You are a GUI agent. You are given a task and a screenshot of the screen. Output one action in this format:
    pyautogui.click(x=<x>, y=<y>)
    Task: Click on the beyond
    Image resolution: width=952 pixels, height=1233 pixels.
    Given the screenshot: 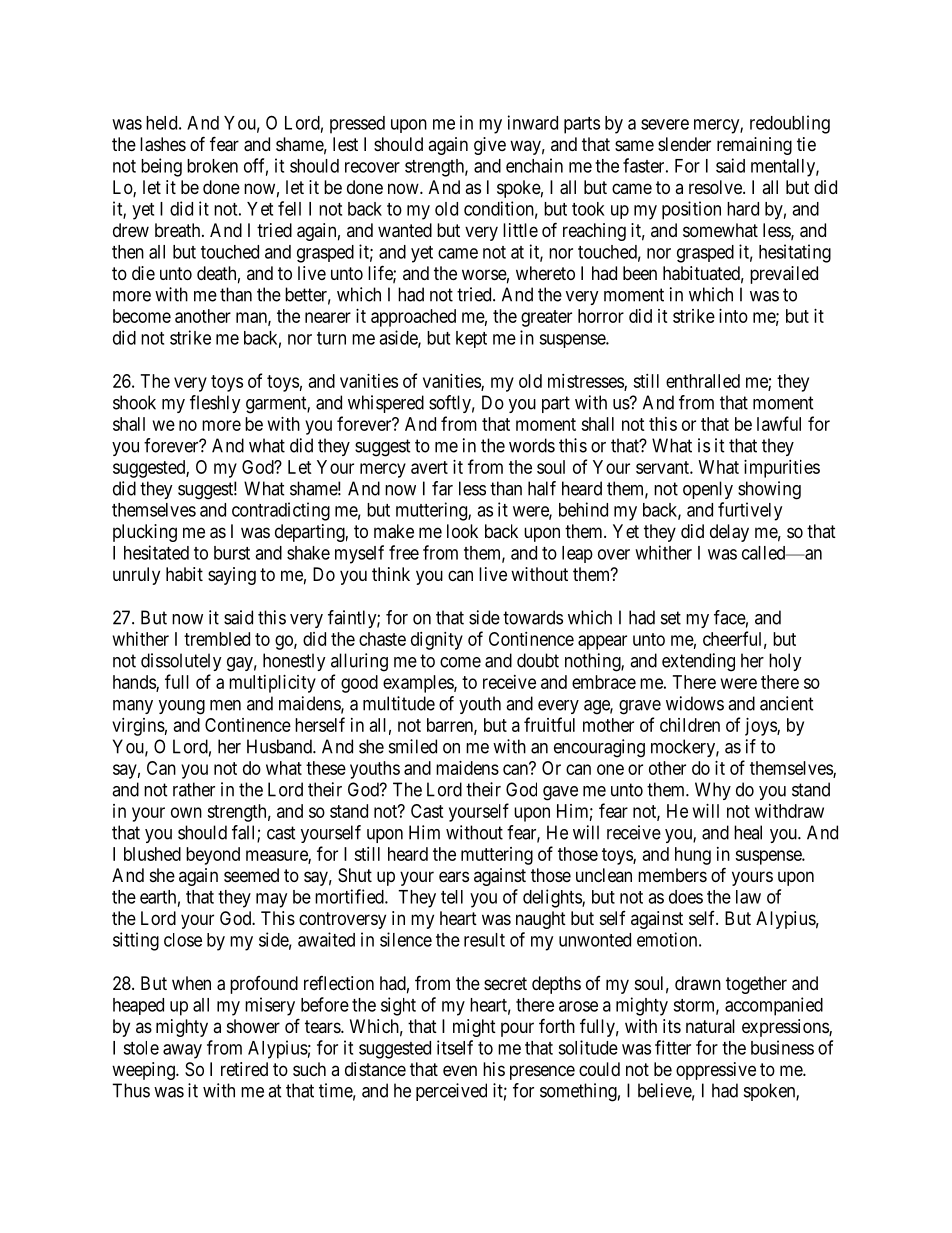 What is the action you would take?
    pyautogui.click(x=213, y=856)
